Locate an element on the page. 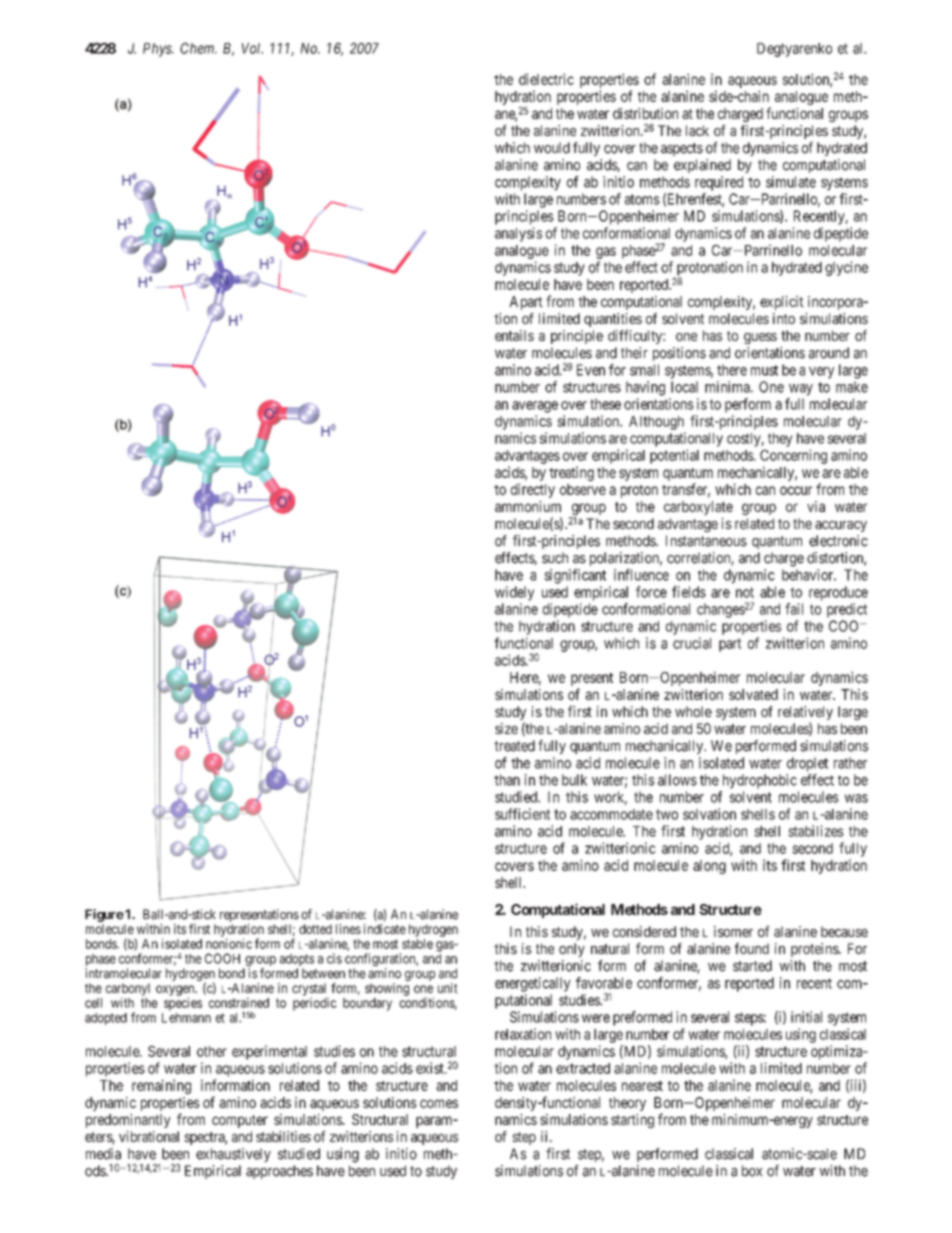 Image resolution: width=952 pixels, height=1233 pixels. Degtyarenko is located at coordinates (794, 50).
